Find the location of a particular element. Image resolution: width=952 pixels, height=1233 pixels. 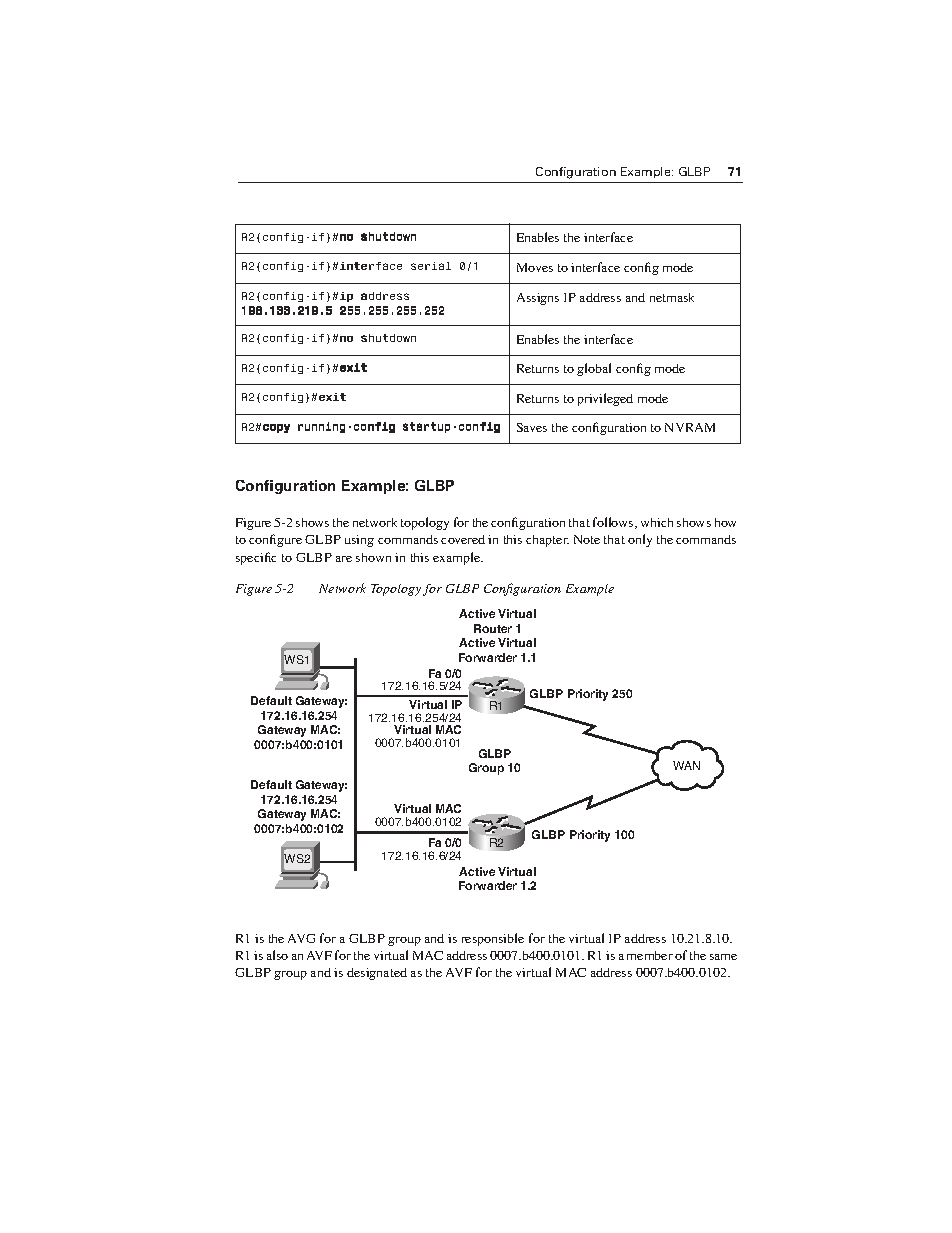

only is located at coordinates (640, 540).
